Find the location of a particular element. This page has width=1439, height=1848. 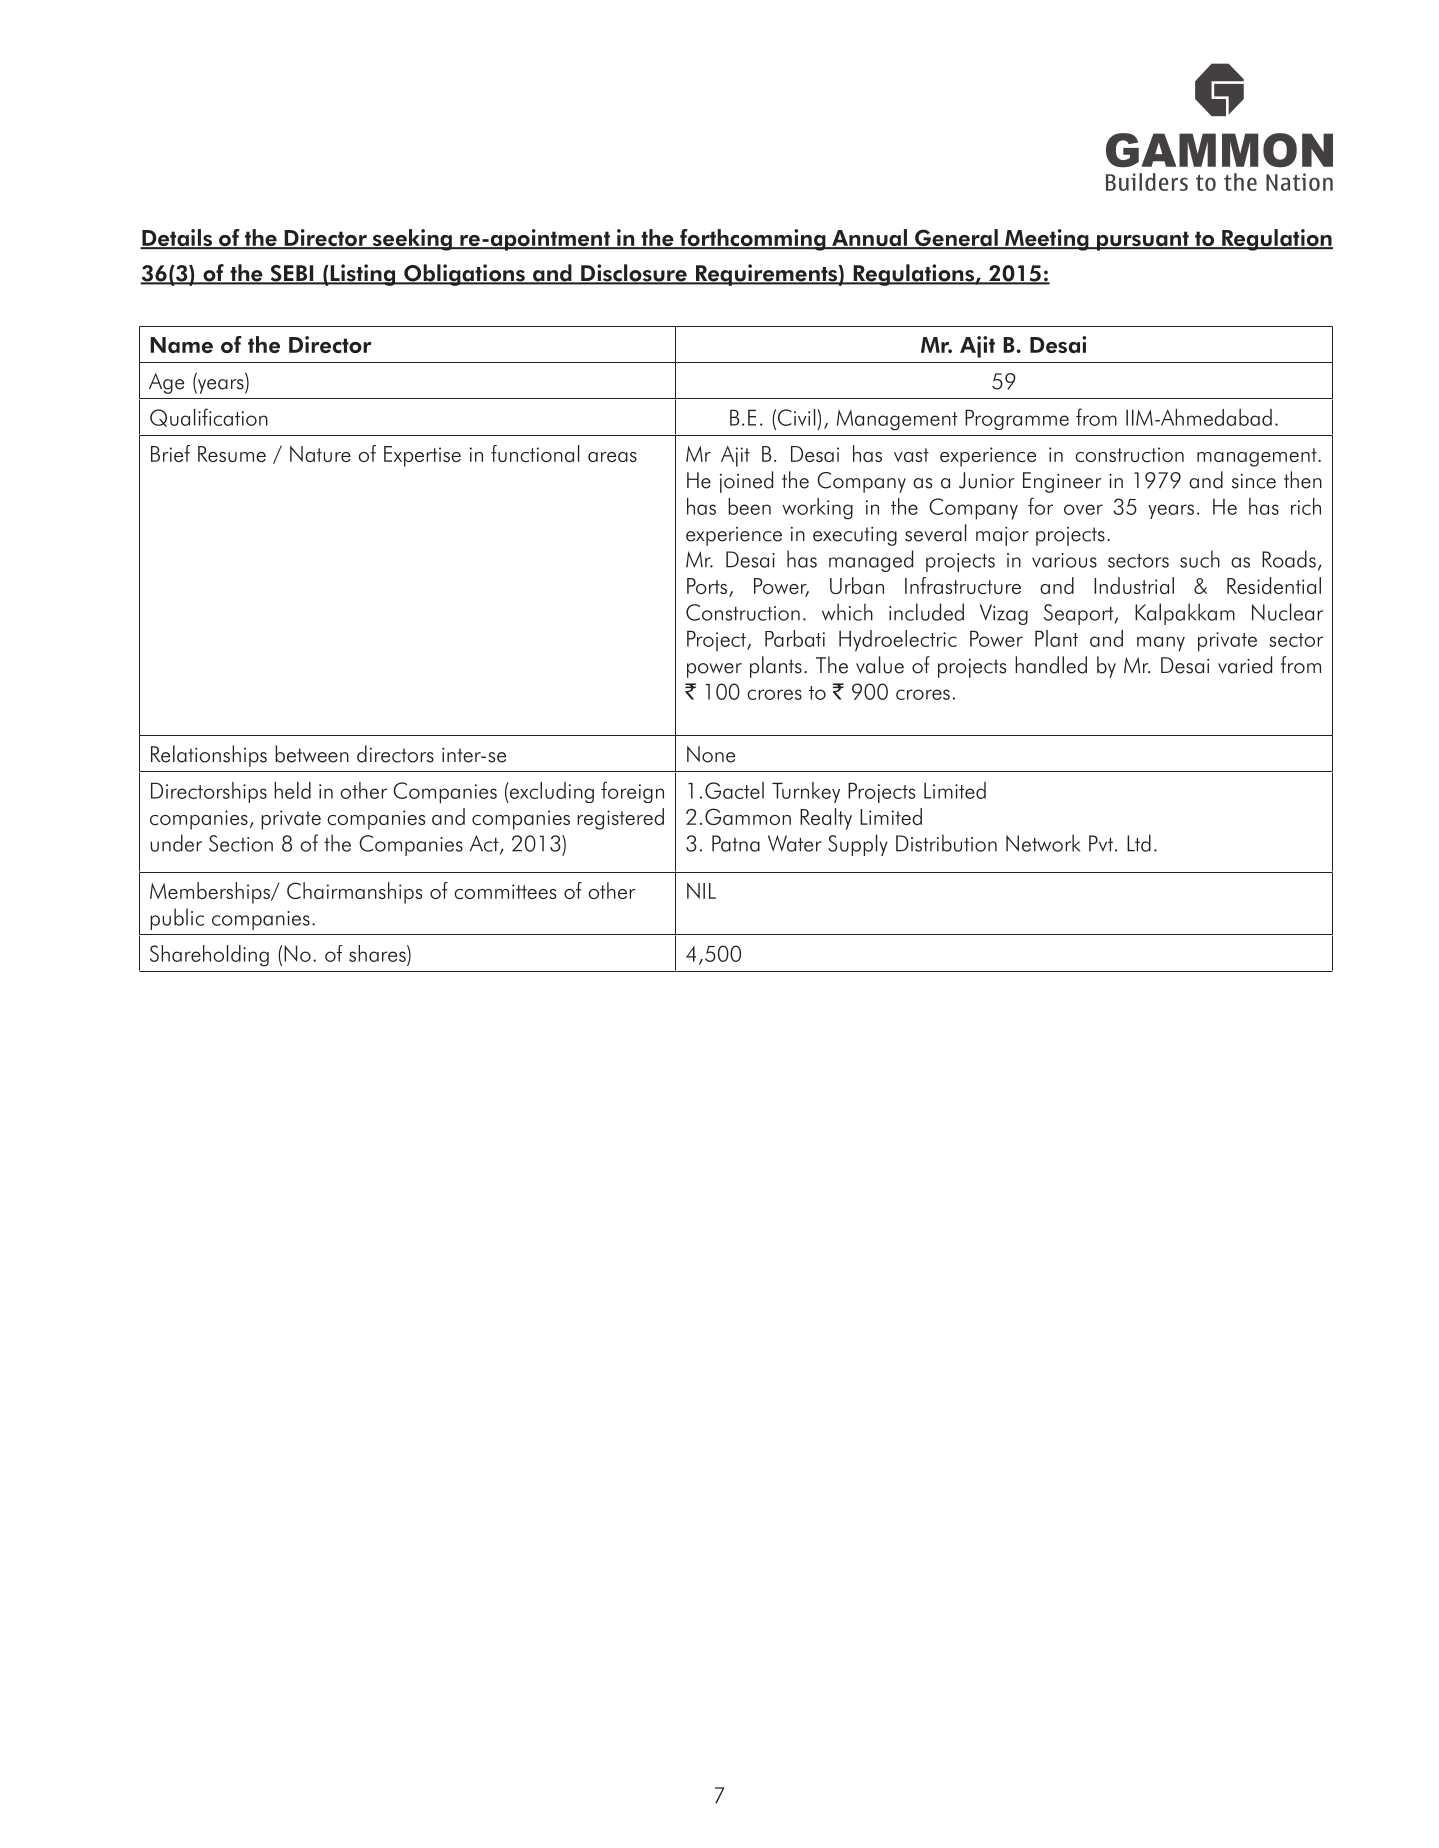

which is located at coordinates (847, 612).
